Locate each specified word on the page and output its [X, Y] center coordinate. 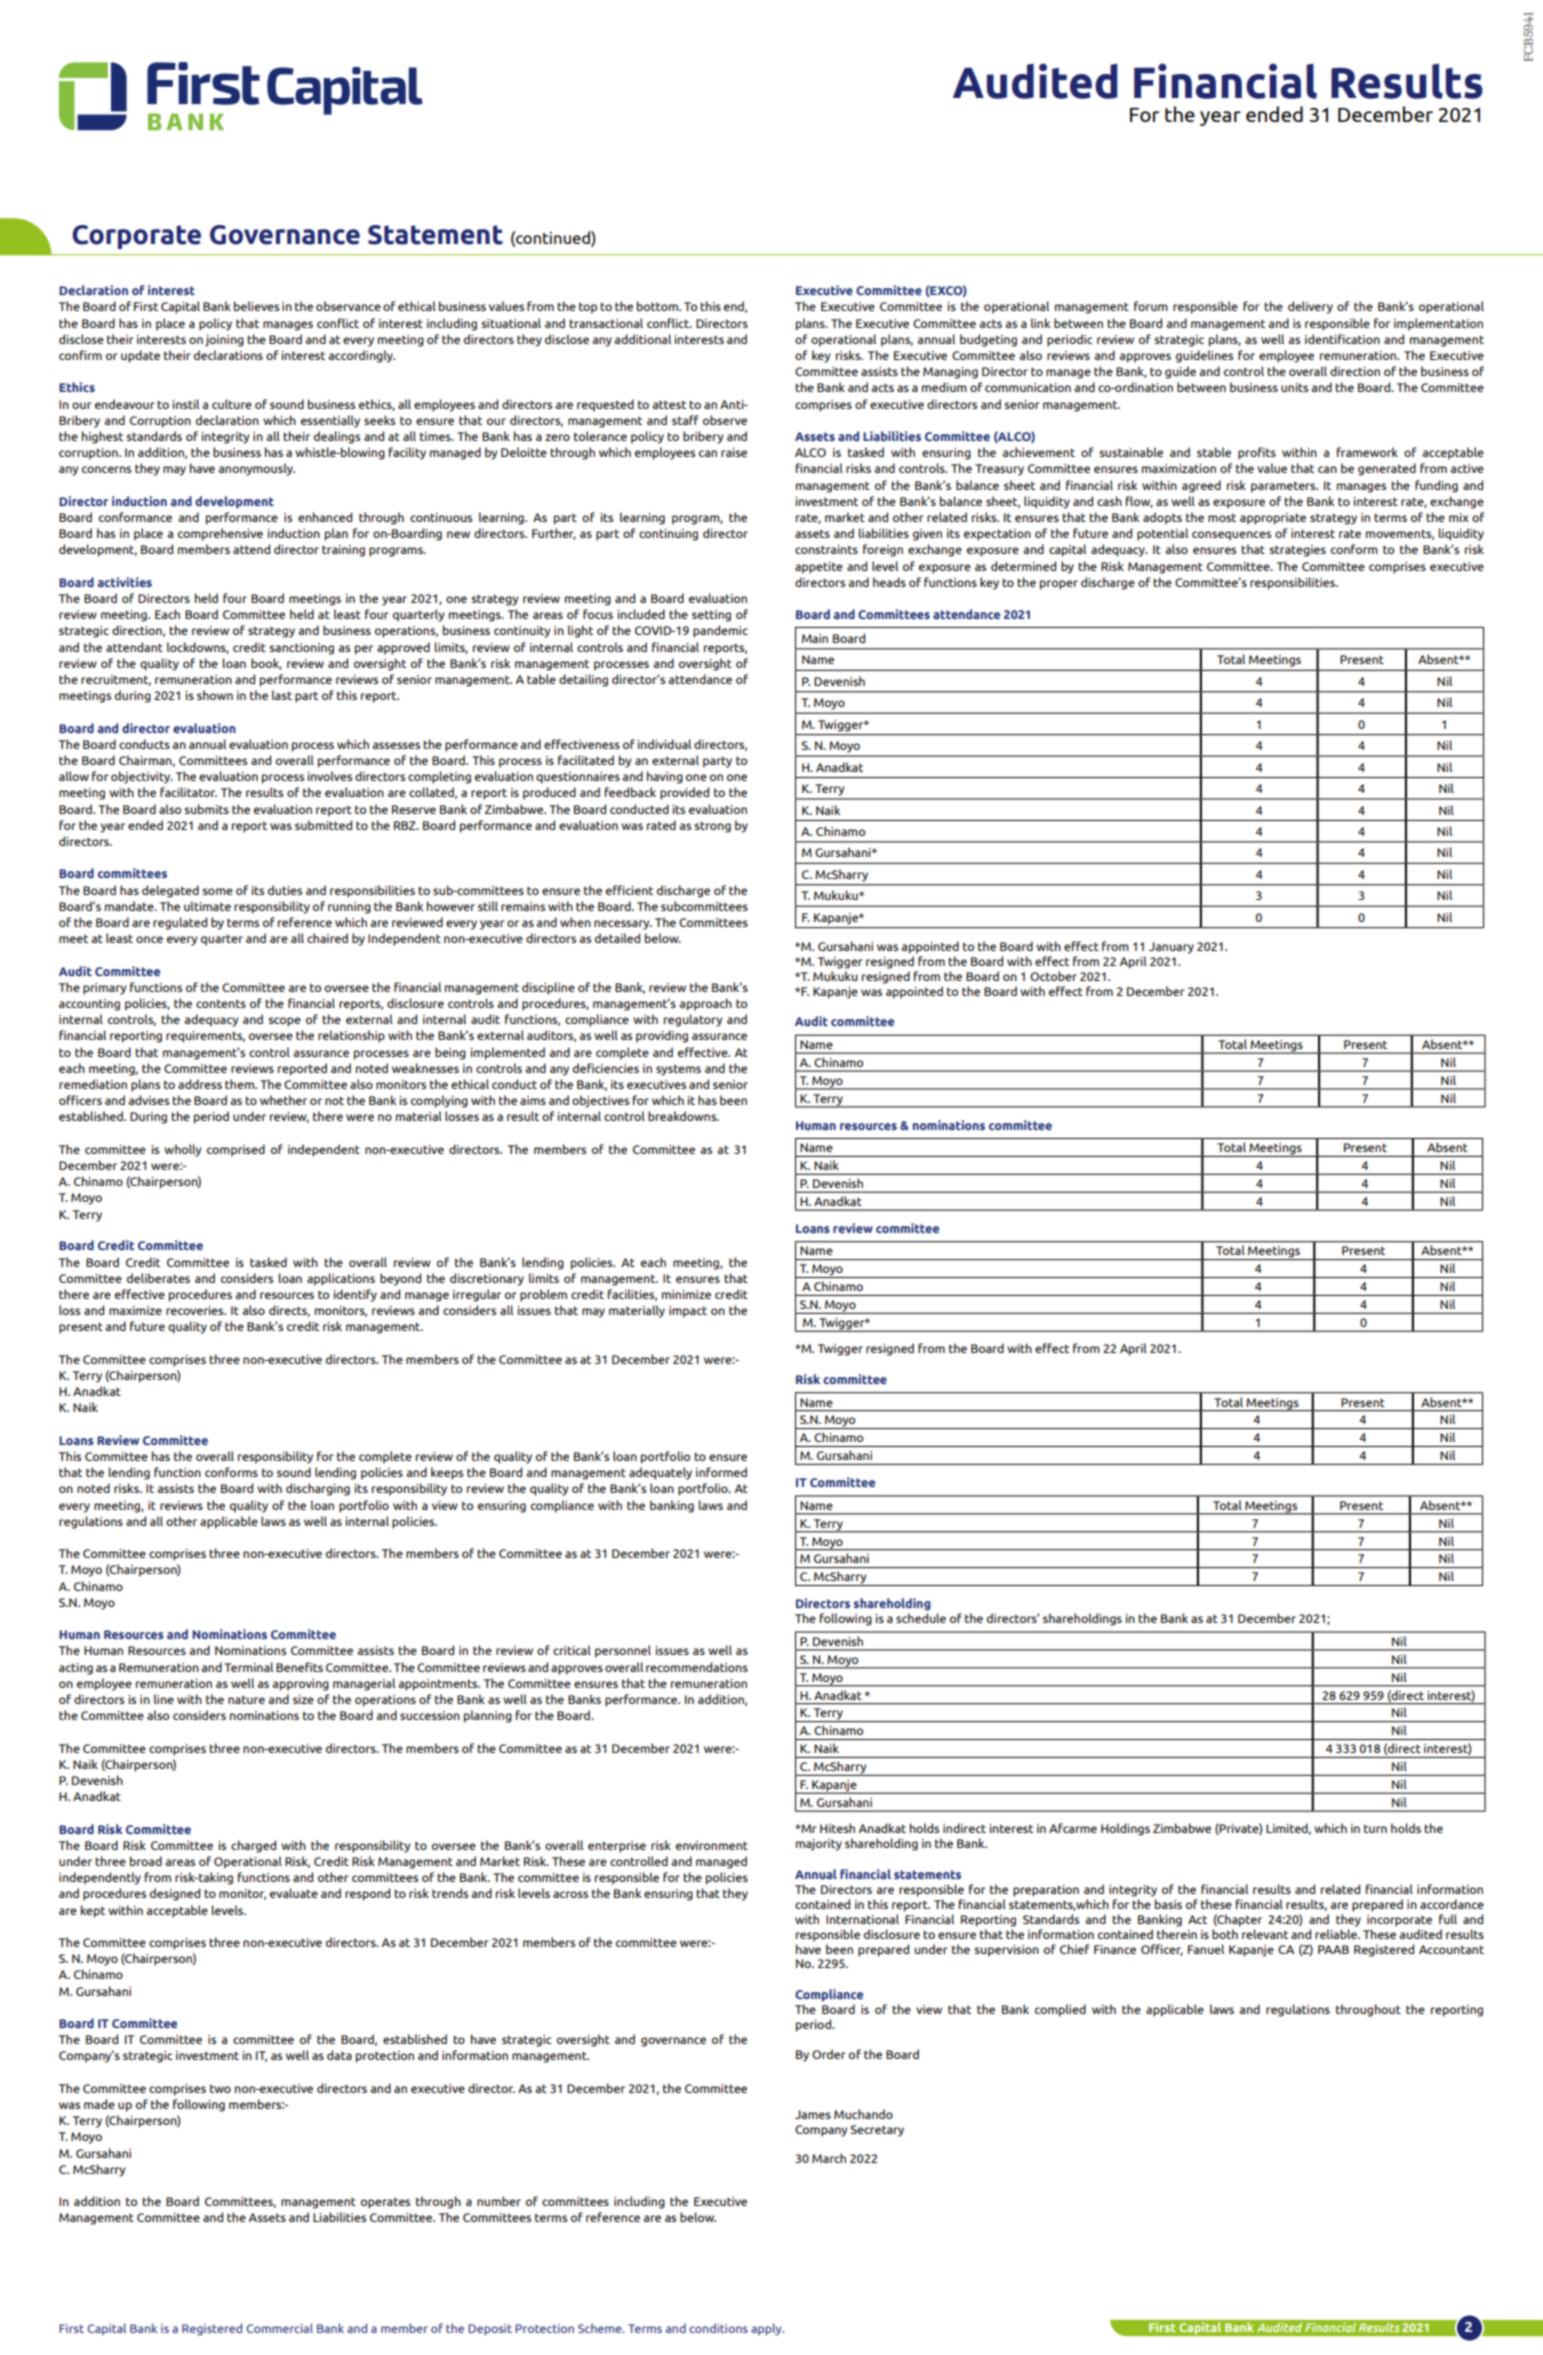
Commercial [279, 2328]
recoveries [196, 1310]
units [1294, 387]
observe [725, 420]
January [1171, 948]
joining [224, 341]
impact [688, 1312]
